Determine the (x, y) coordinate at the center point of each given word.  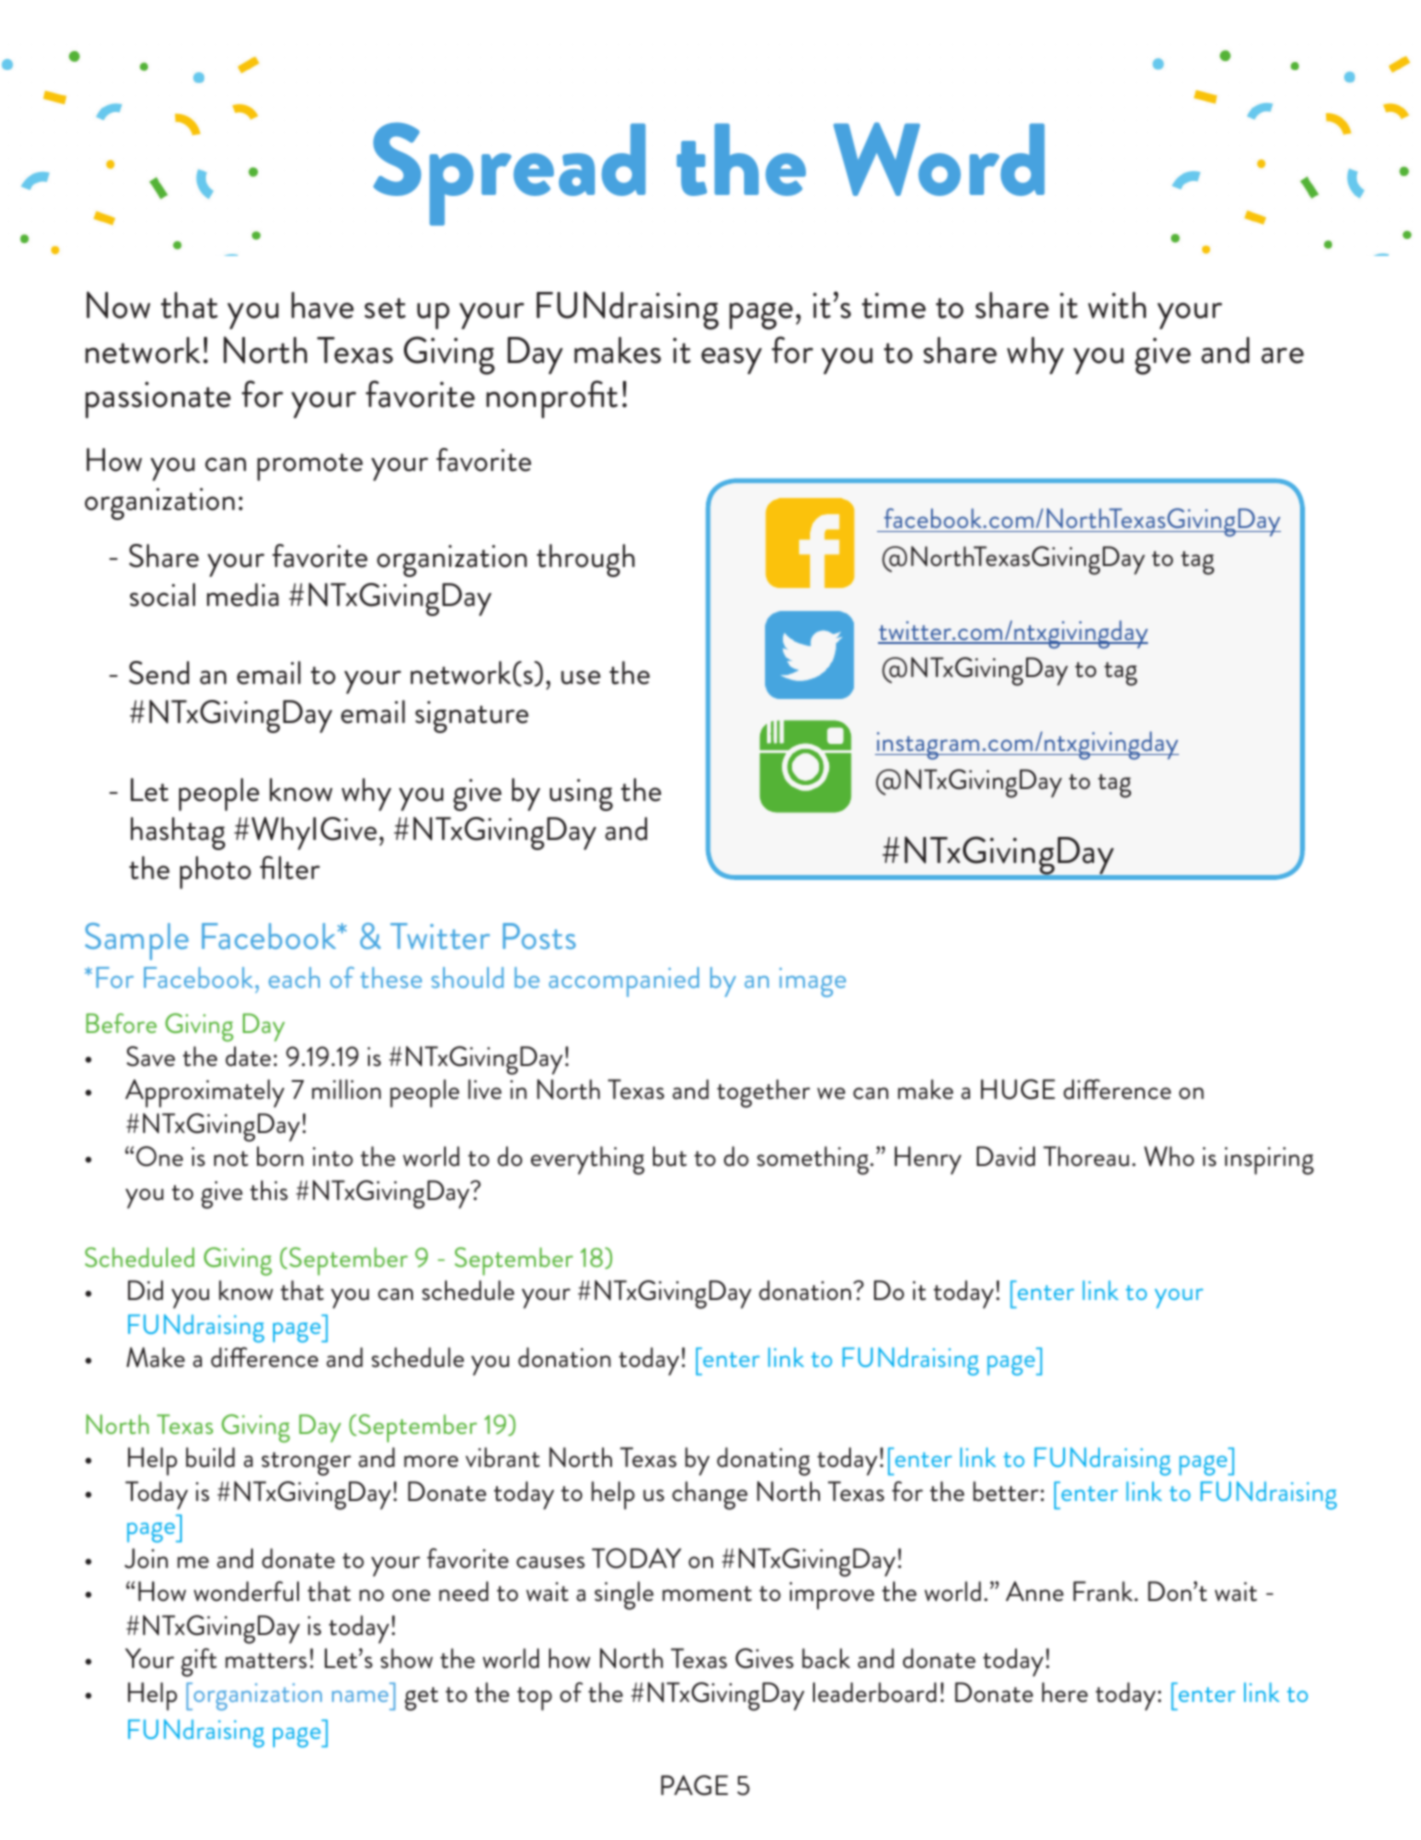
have (322, 305)
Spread (509, 174)
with (1117, 305)
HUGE (1018, 1089)
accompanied (624, 982)
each (294, 977)
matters (266, 1661)
